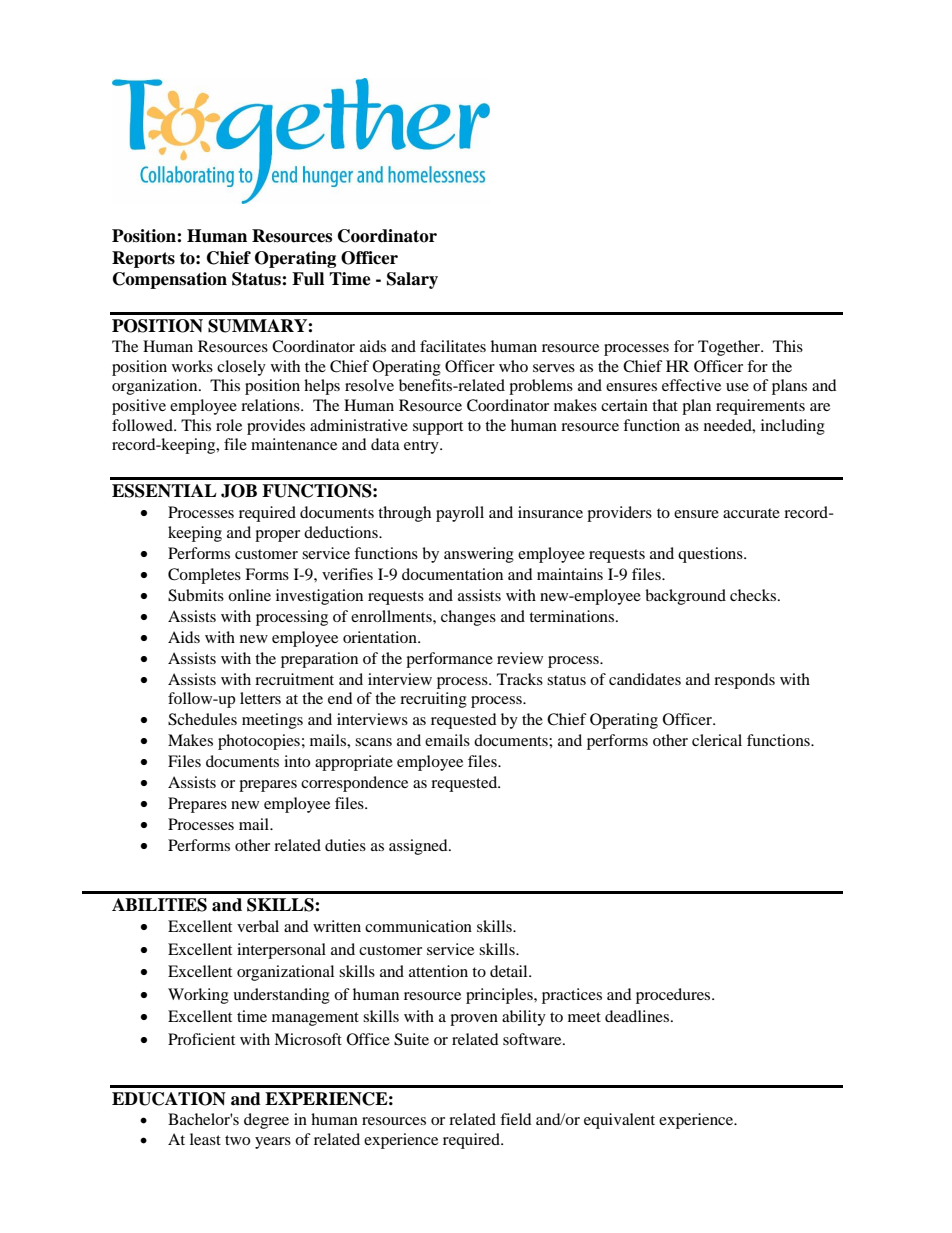  I want to click on ABILITIES, so click(159, 905).
